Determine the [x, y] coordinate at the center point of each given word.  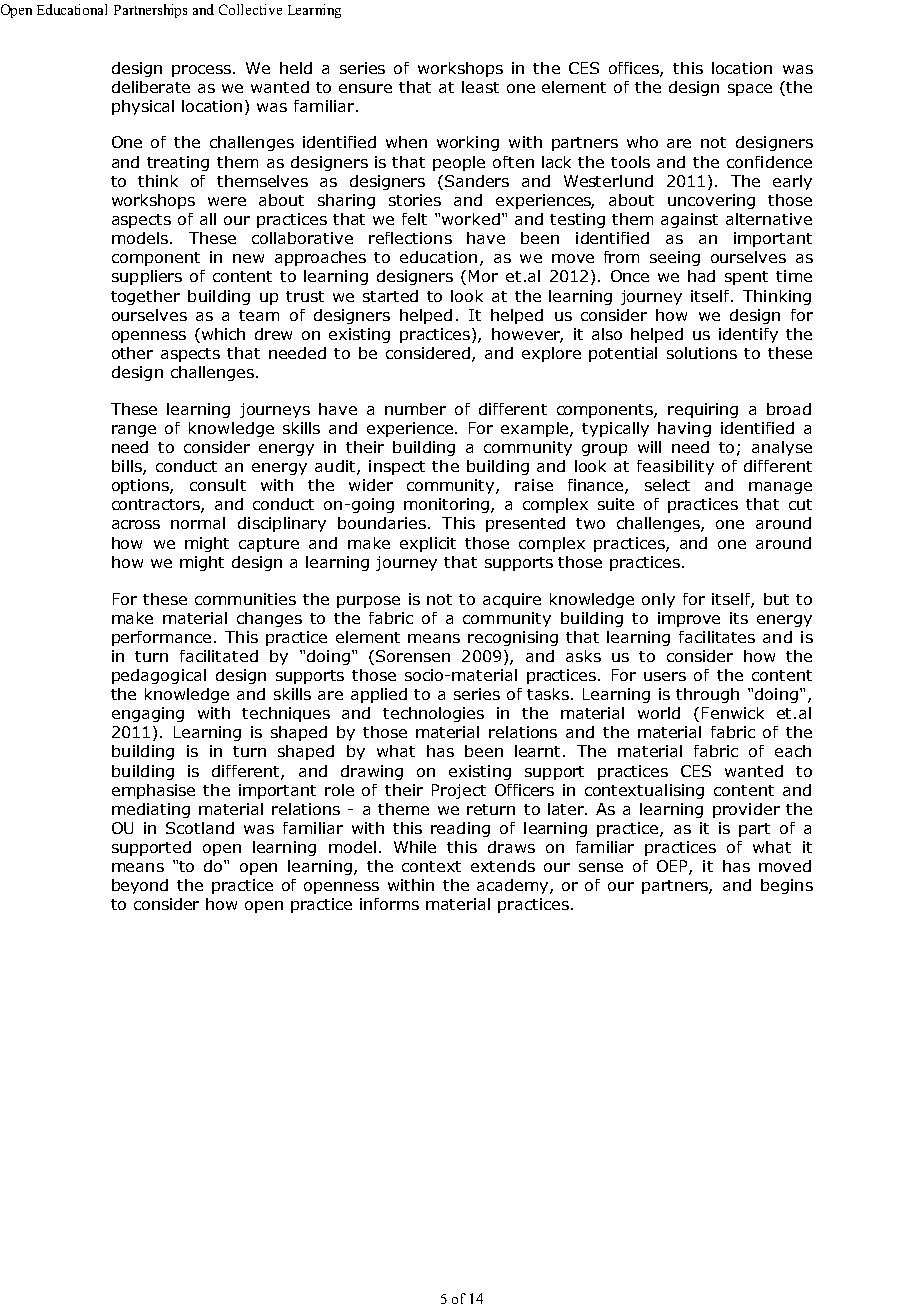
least [480, 87]
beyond [140, 886]
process [203, 71]
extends [503, 866]
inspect [397, 467]
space [750, 90]
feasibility [675, 467]
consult [218, 485]
